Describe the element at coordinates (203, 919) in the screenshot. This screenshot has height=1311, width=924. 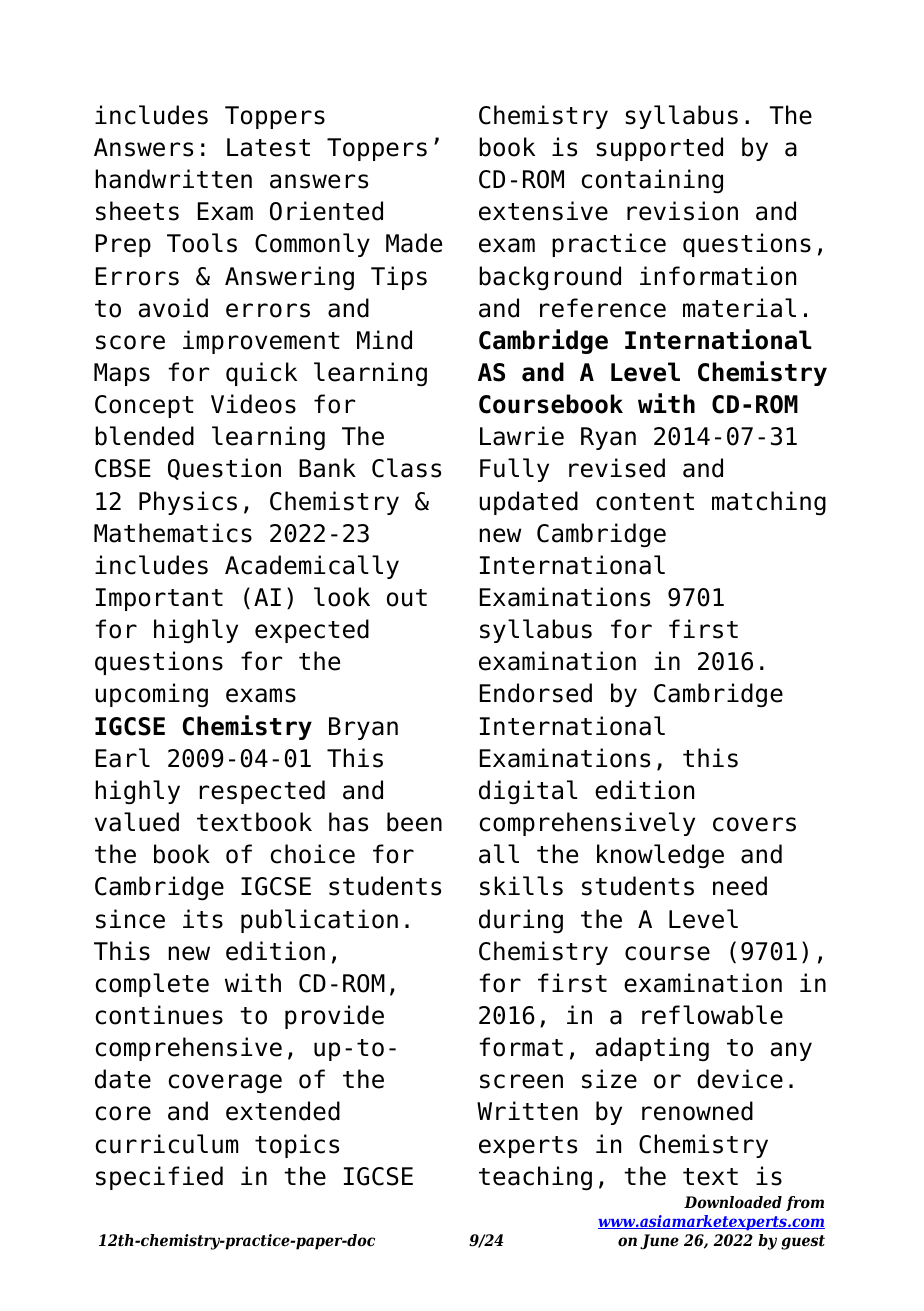
I see `its` at that location.
